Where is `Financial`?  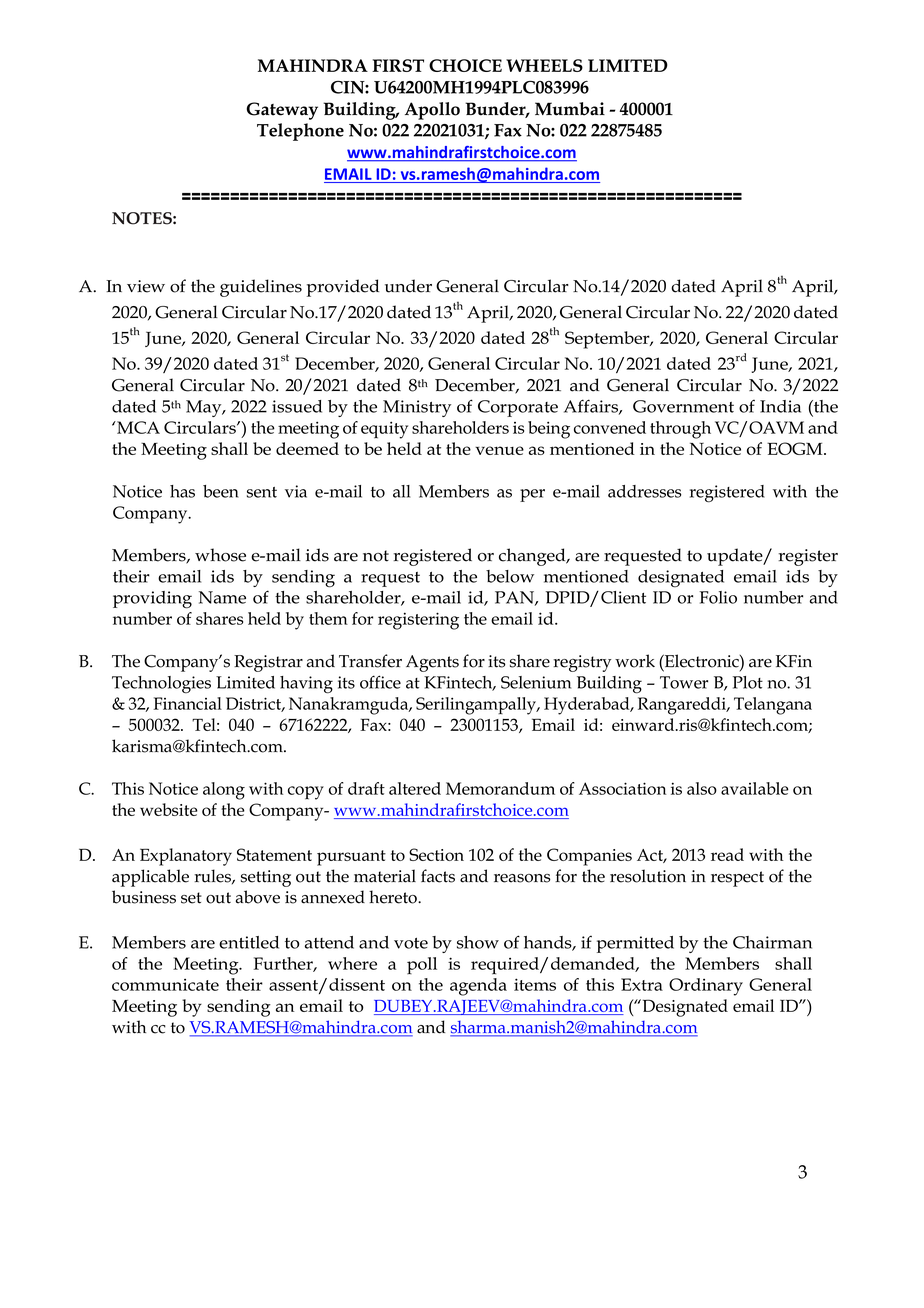
Financial is located at coordinates (187, 703).
